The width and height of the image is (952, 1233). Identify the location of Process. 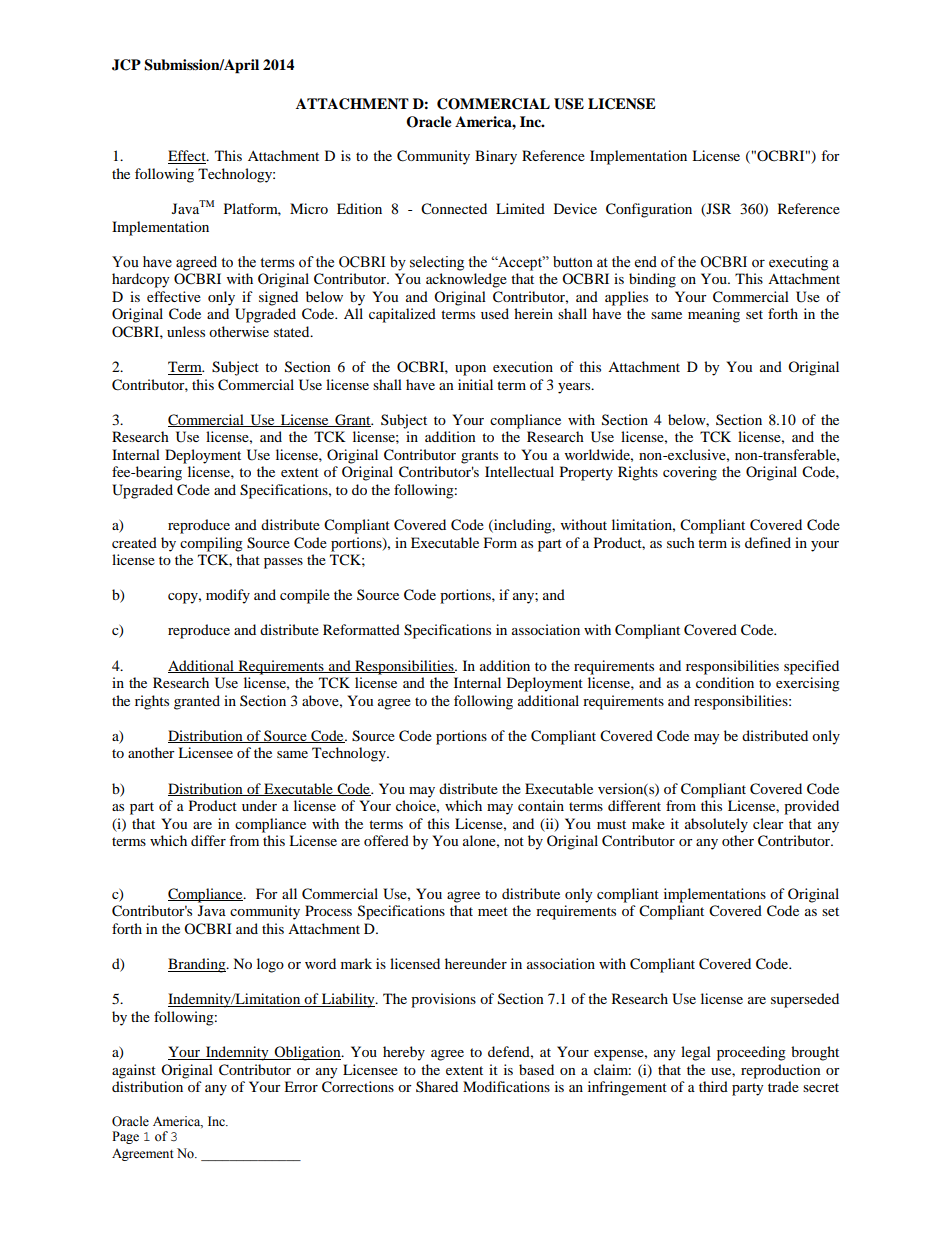
(328, 910).
